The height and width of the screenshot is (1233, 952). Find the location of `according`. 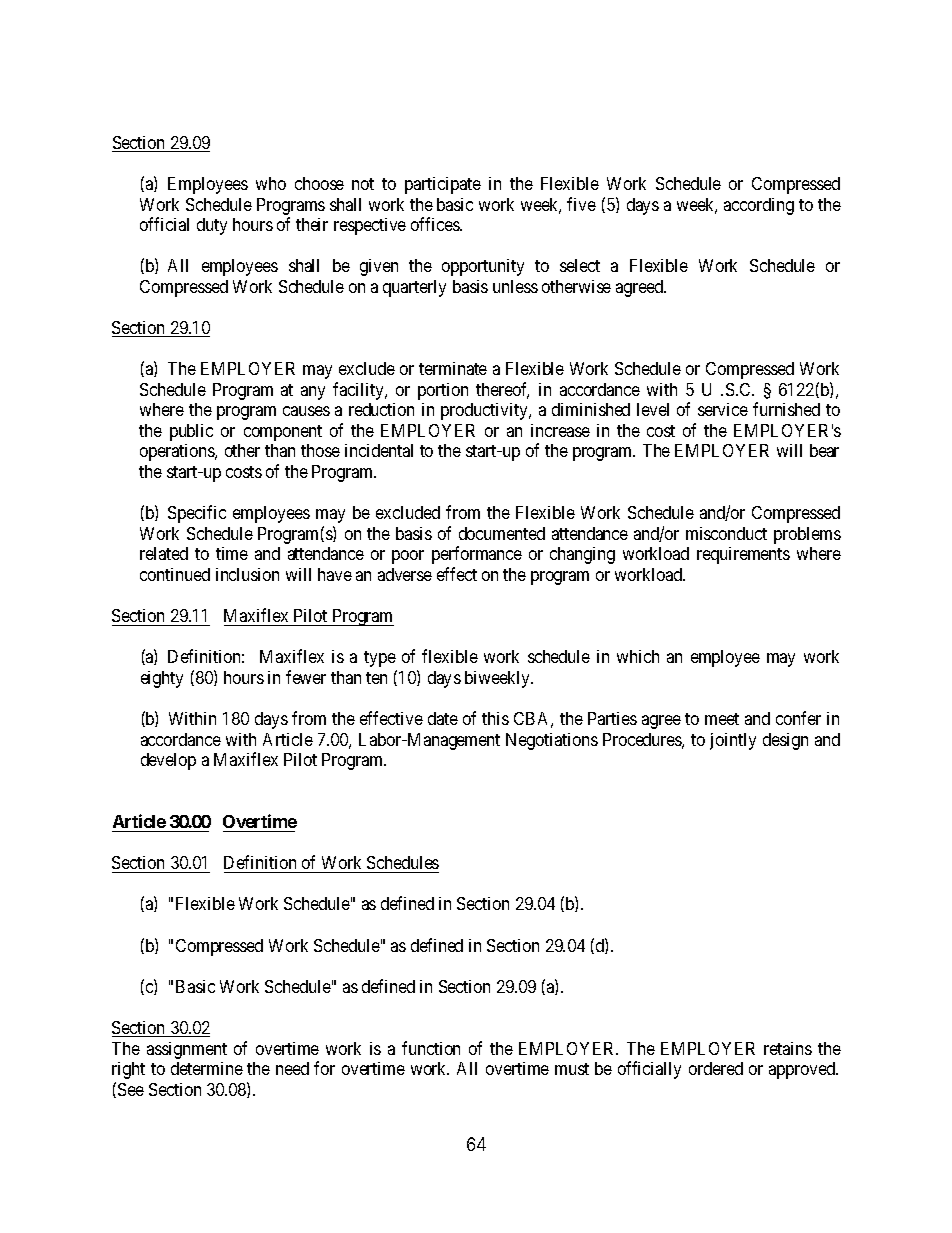

according is located at coordinates (759, 206).
